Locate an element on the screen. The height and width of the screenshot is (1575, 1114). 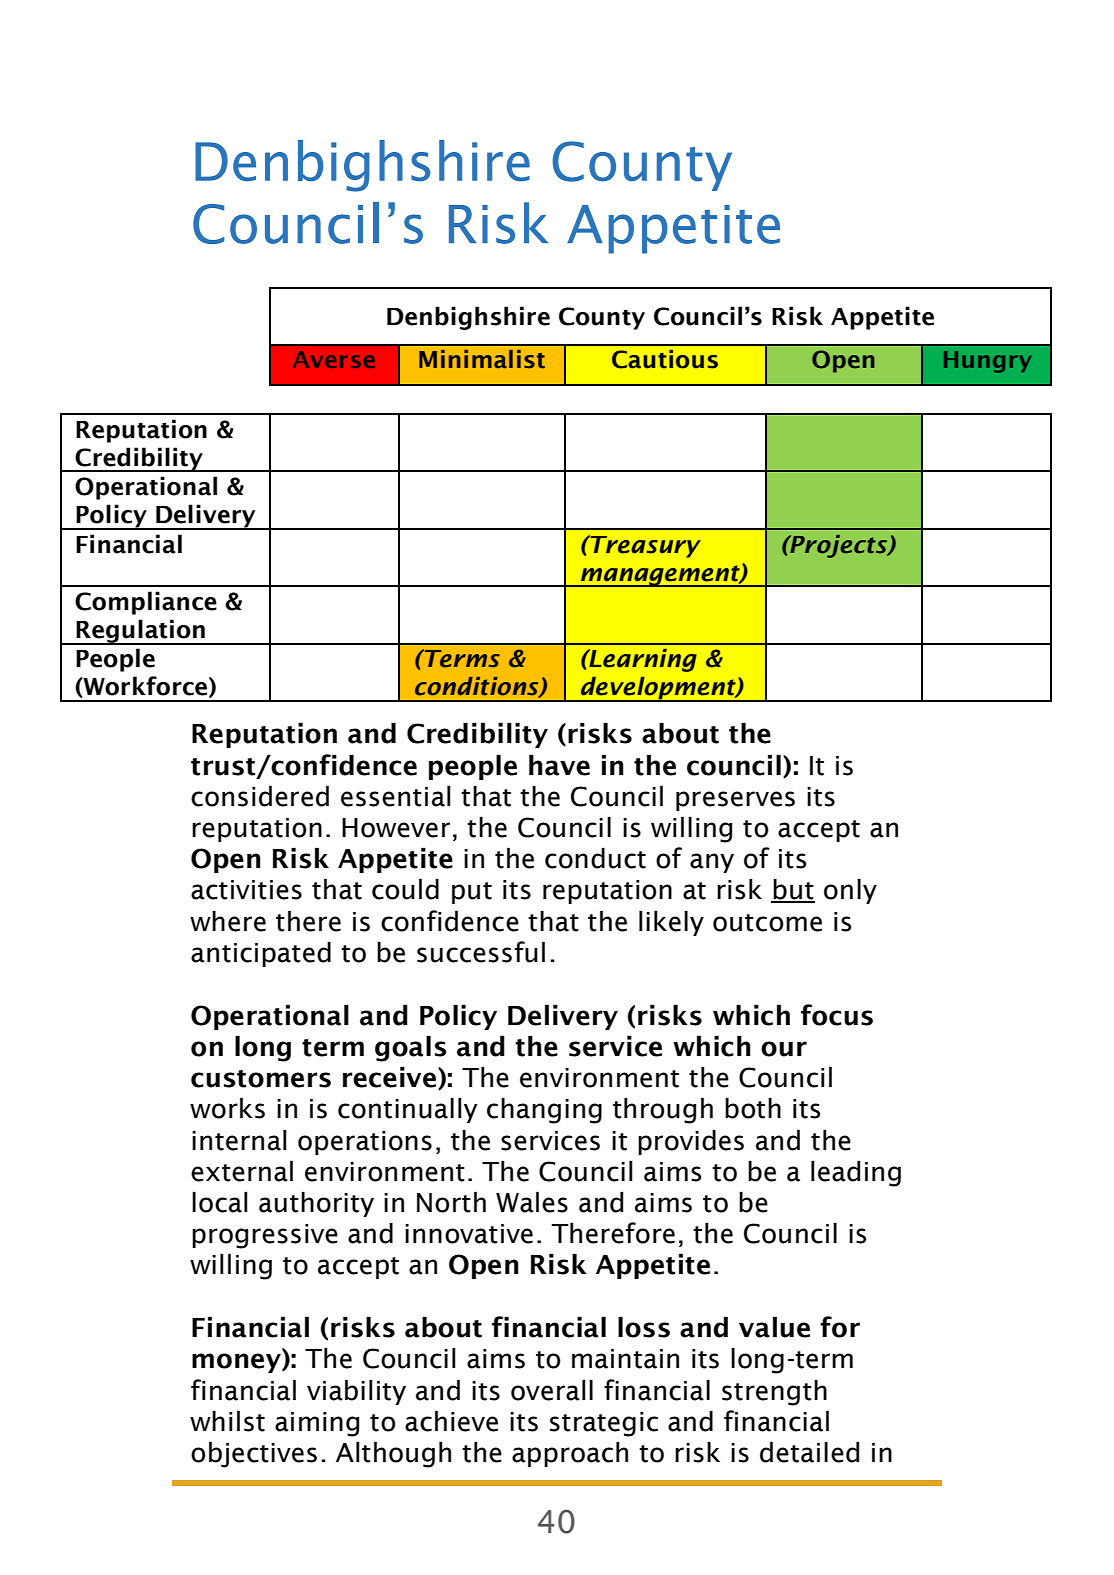
Minimalist is located at coordinates (482, 359).
